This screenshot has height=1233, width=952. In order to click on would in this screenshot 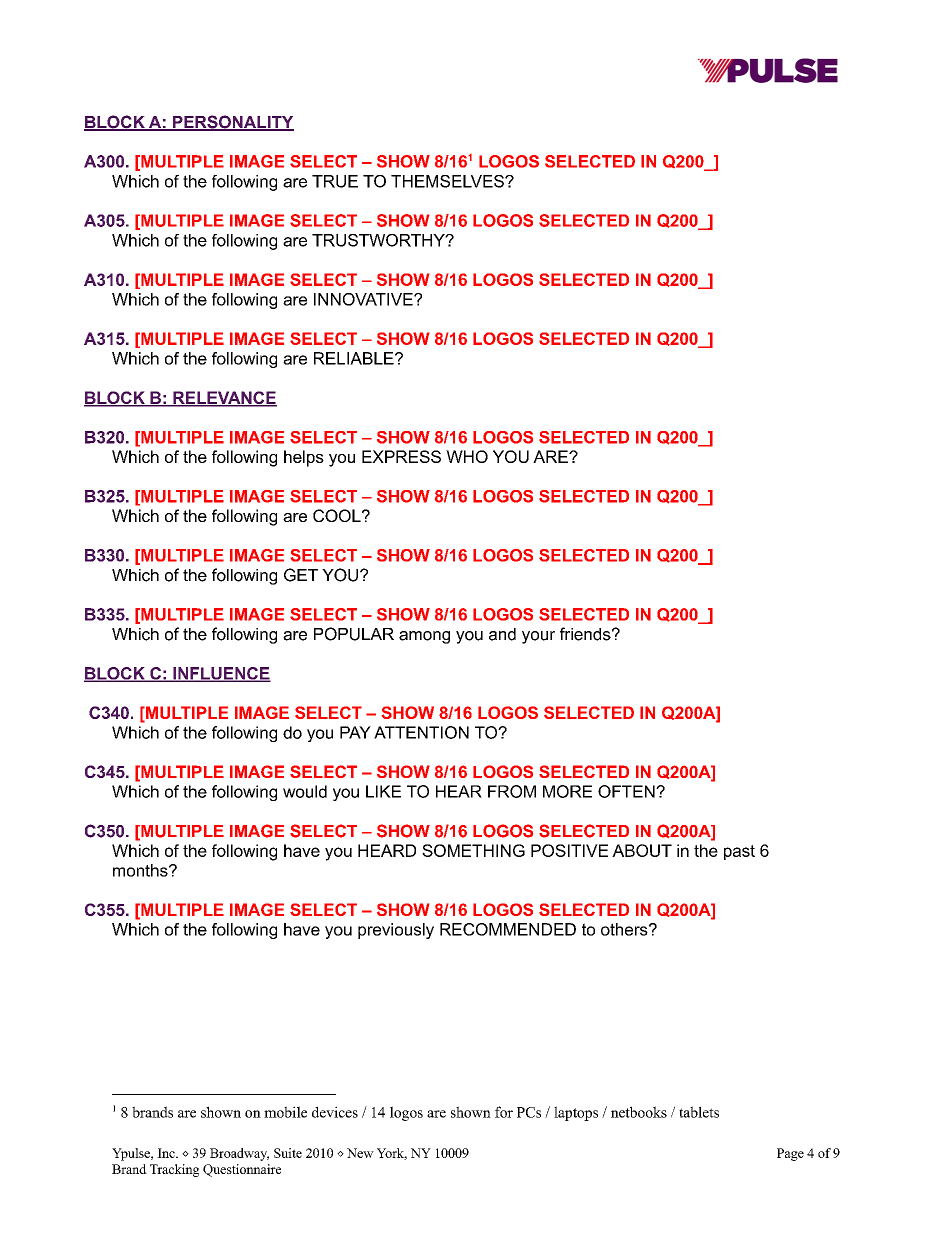, I will do `click(305, 791)`.
